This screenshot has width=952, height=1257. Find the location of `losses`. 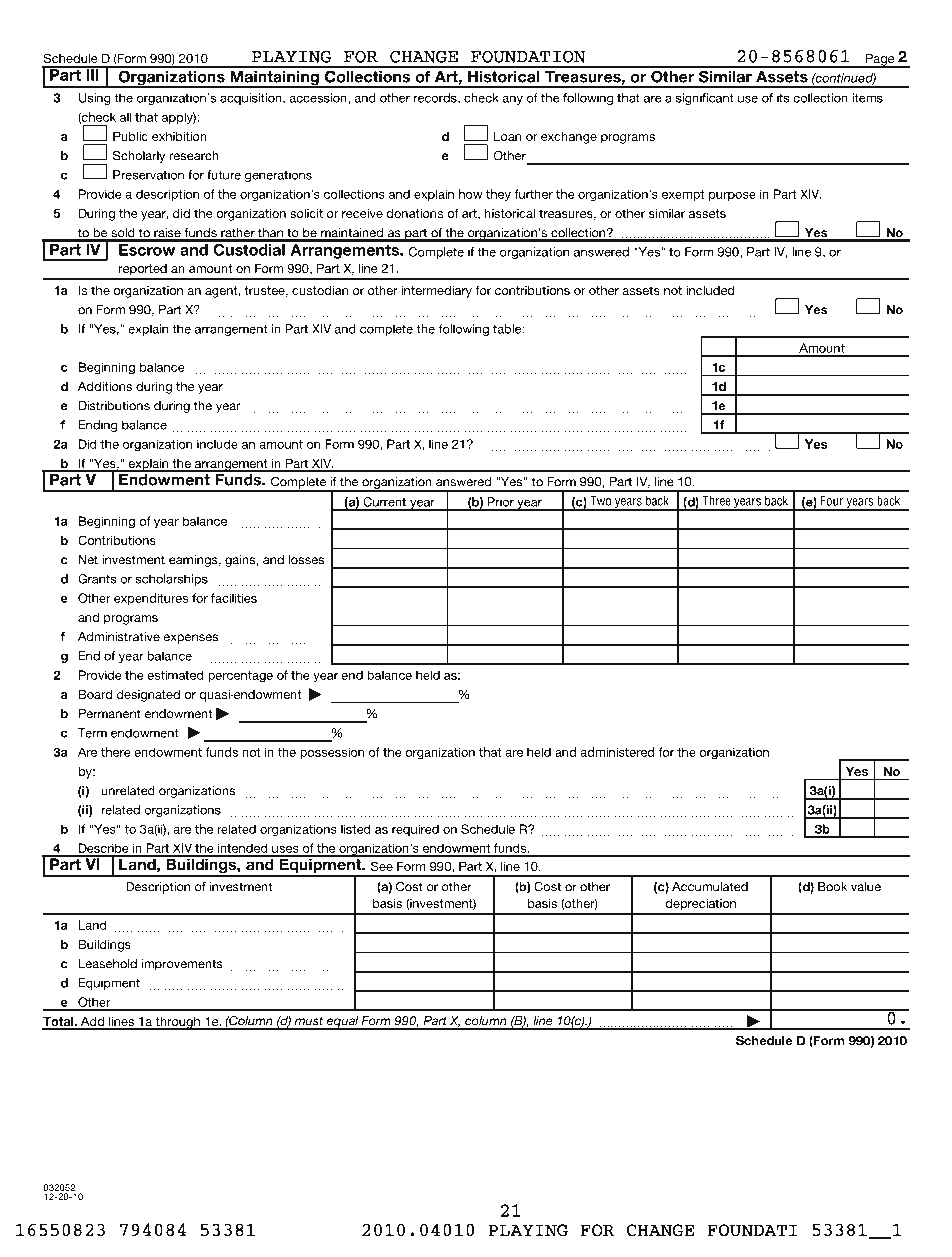

losses is located at coordinates (307, 560).
